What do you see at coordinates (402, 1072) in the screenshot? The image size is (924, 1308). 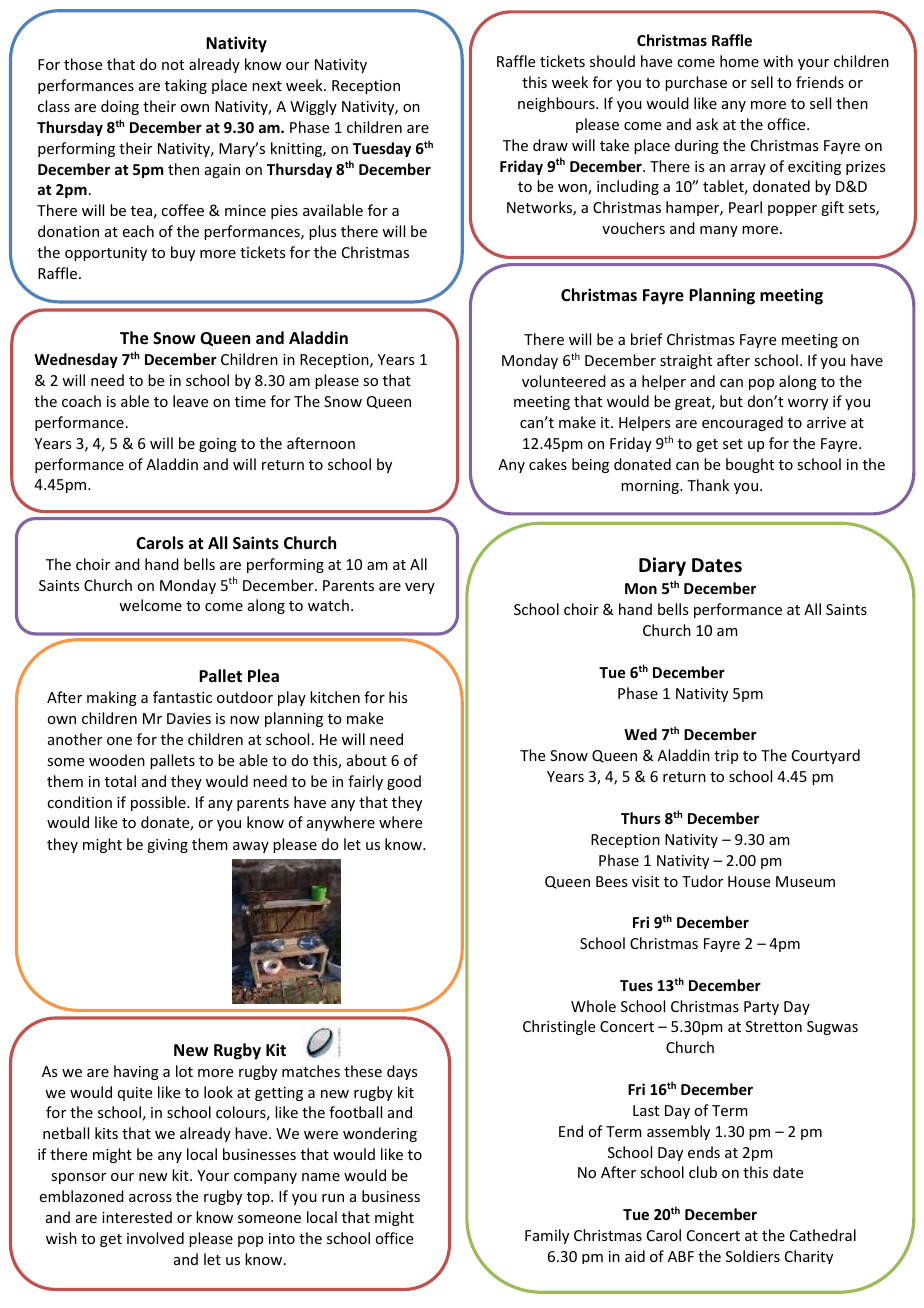 I see `days` at bounding box center [402, 1072].
